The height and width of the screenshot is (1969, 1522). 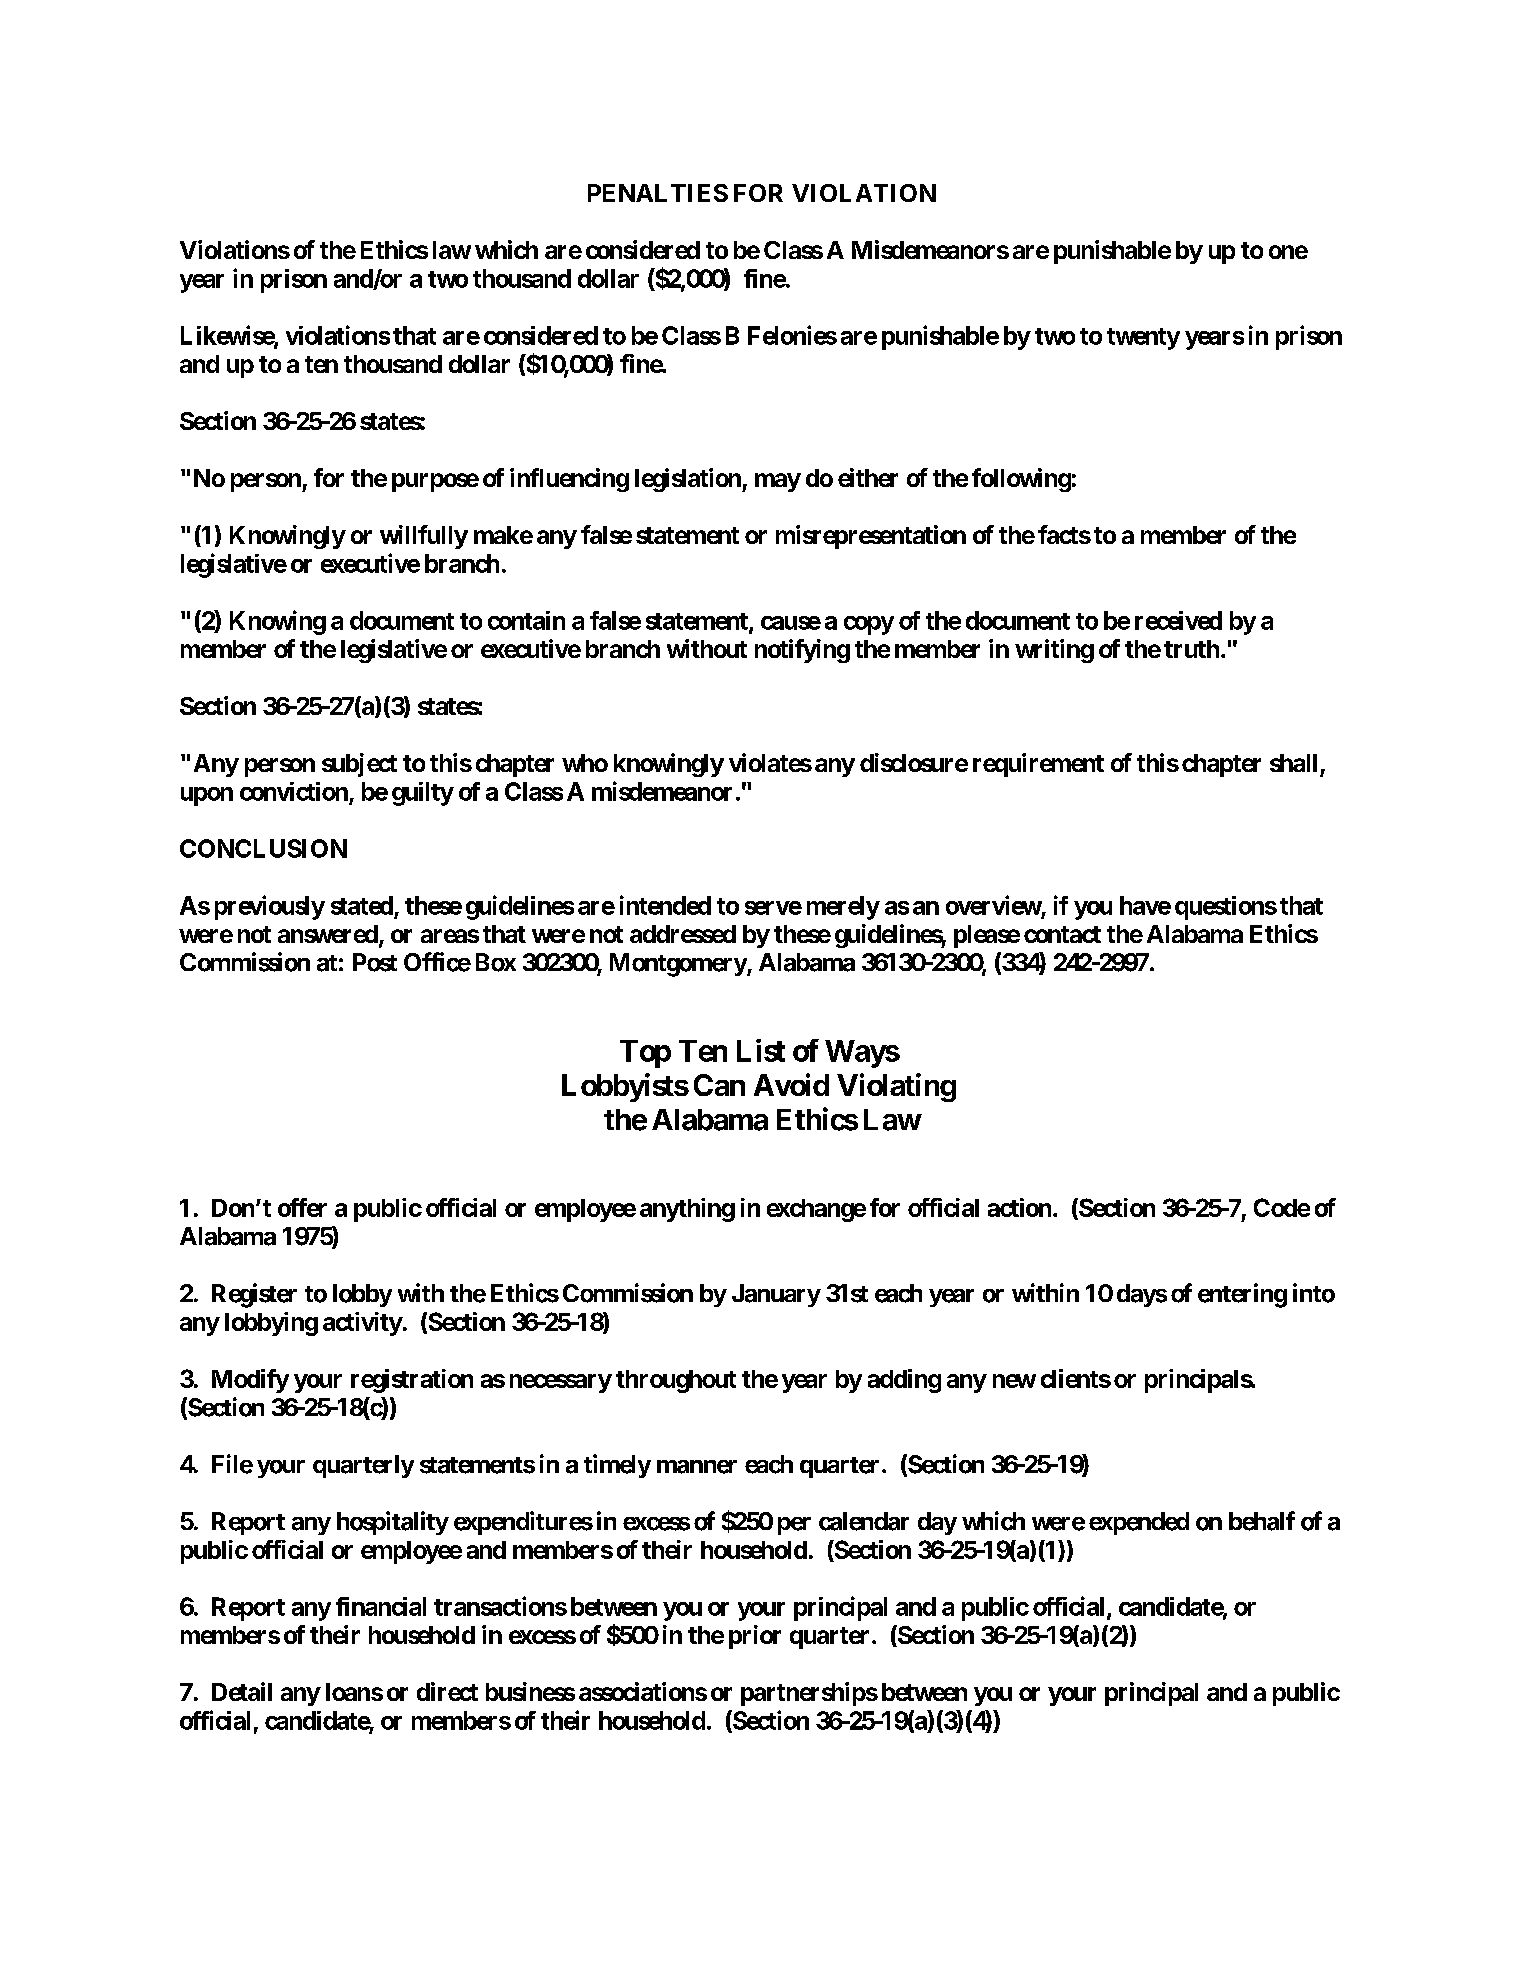 What do you see at coordinates (869, 625) in the screenshot?
I see `copy` at bounding box center [869, 625].
